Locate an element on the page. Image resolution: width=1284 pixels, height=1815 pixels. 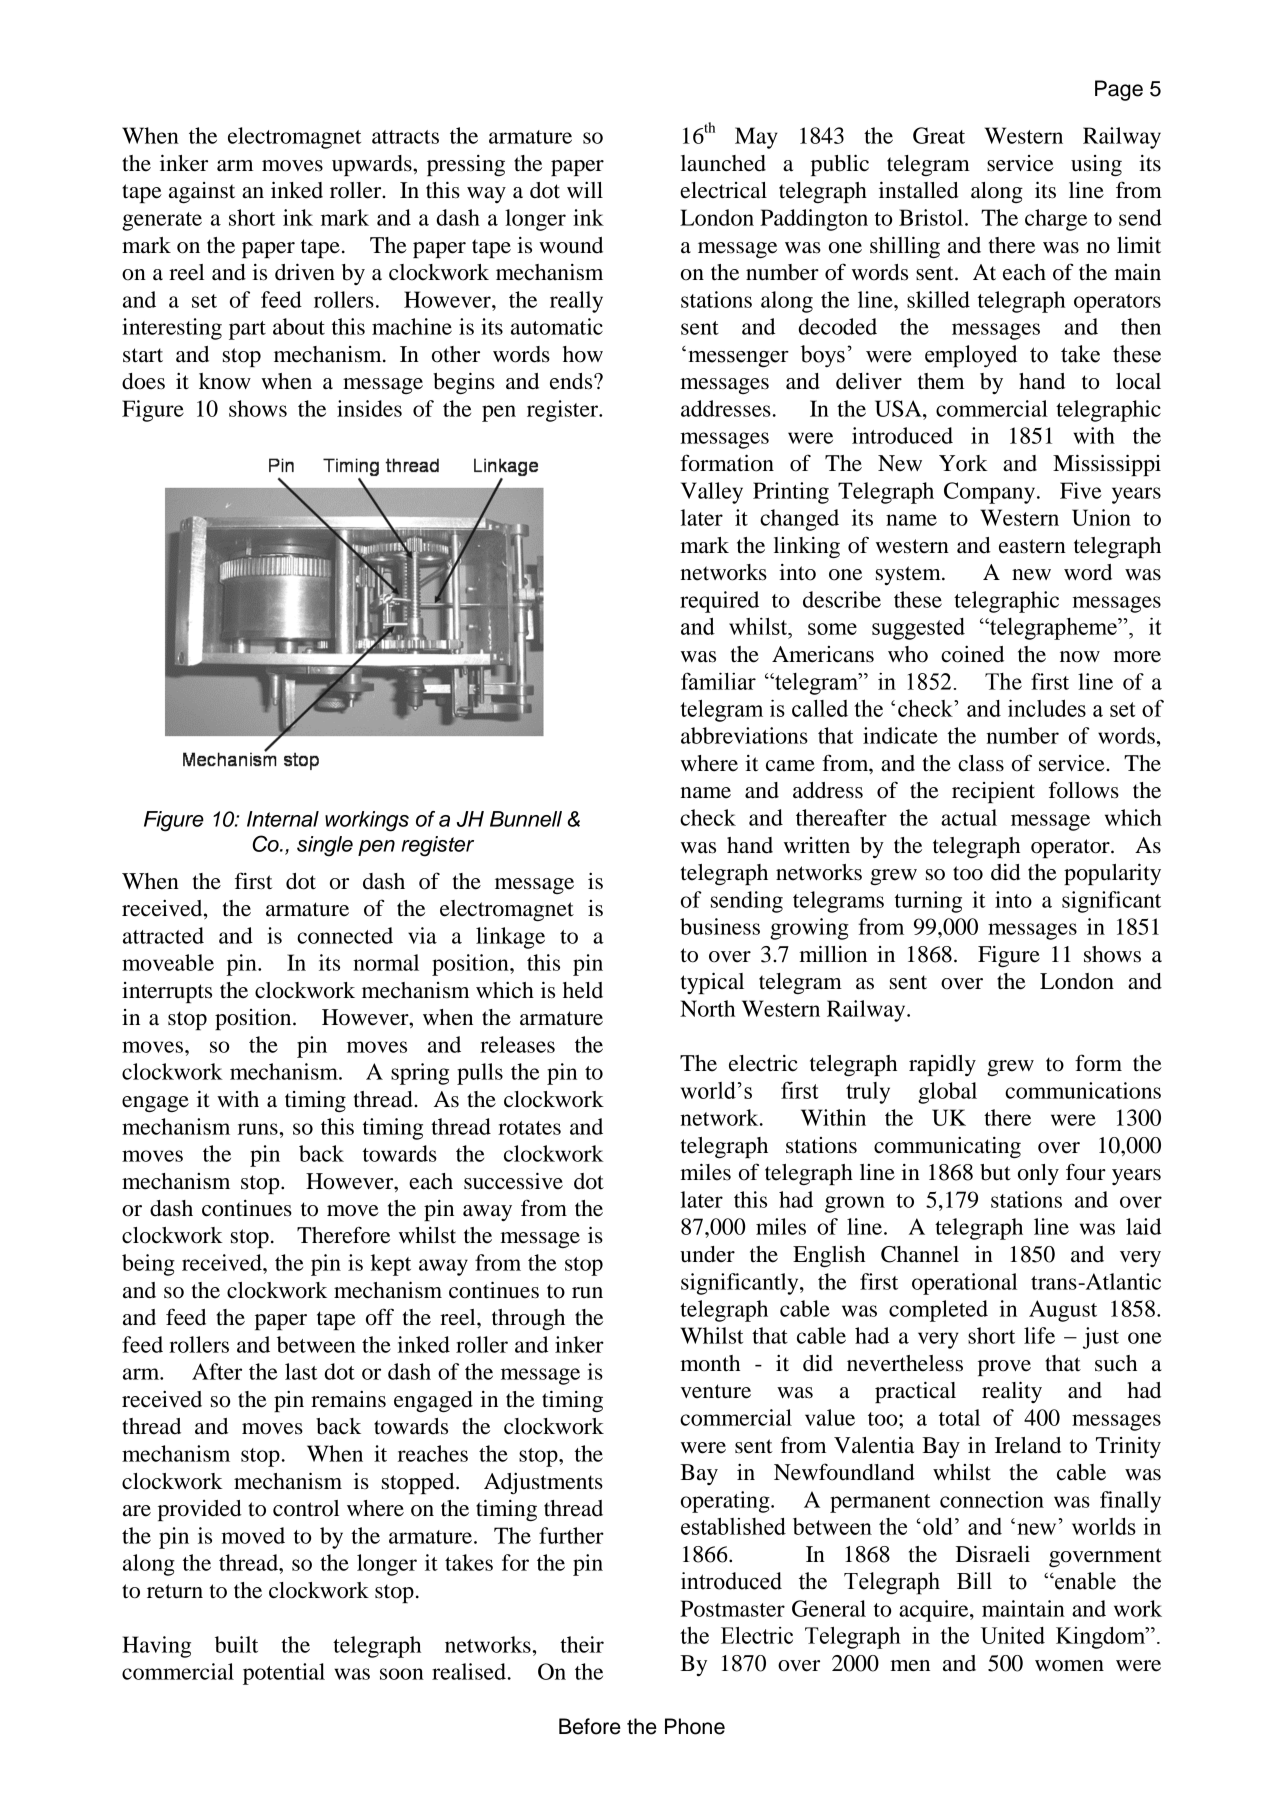
Internal is located at coordinates (283, 819).
